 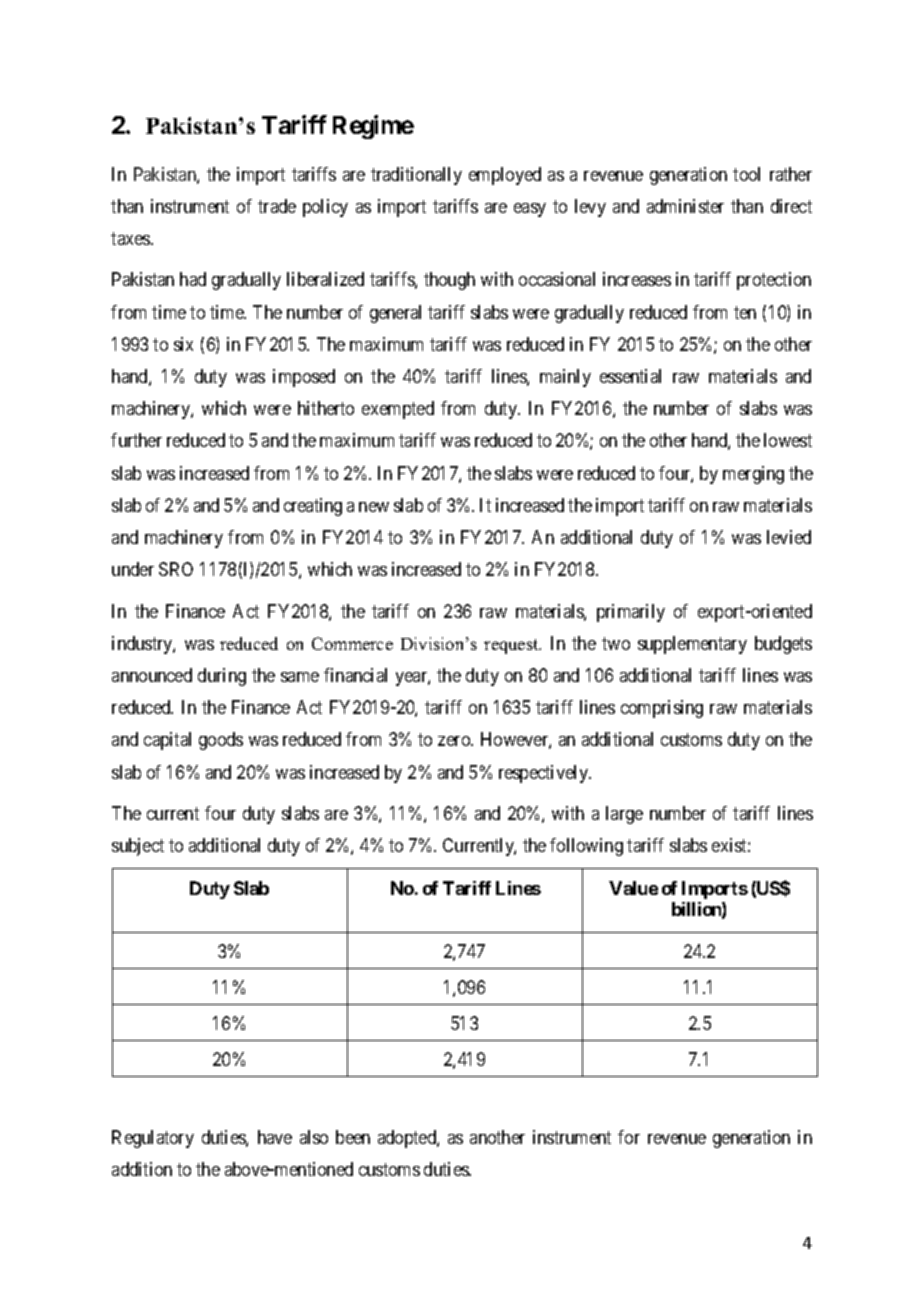 What do you see at coordinates (586, 847) in the page?
I see `following` at bounding box center [586, 847].
